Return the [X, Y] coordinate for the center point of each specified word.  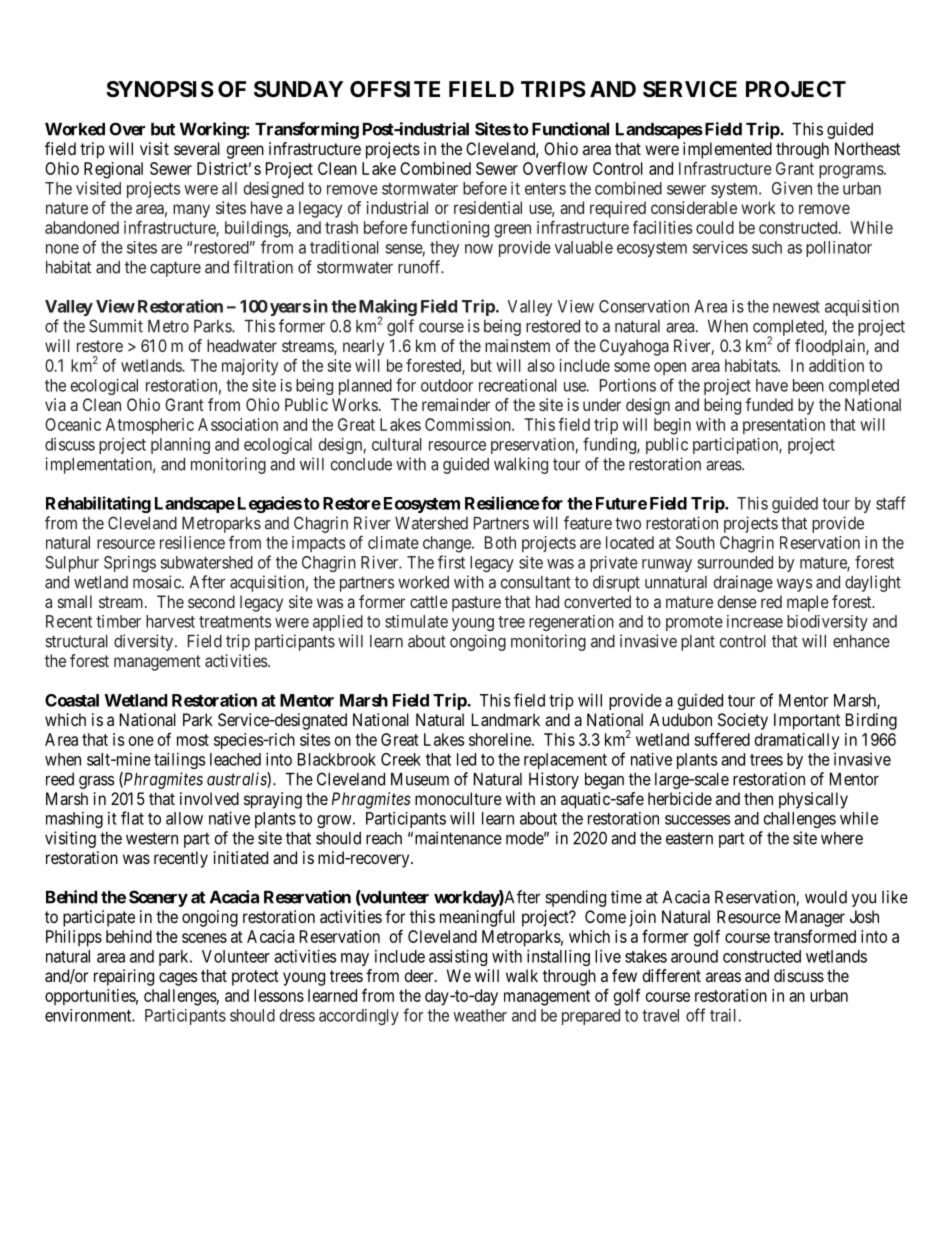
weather [480, 1015]
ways [794, 585]
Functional [570, 129]
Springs [130, 564]
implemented [727, 150]
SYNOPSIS [160, 89]
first [451, 562]
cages [178, 979]
